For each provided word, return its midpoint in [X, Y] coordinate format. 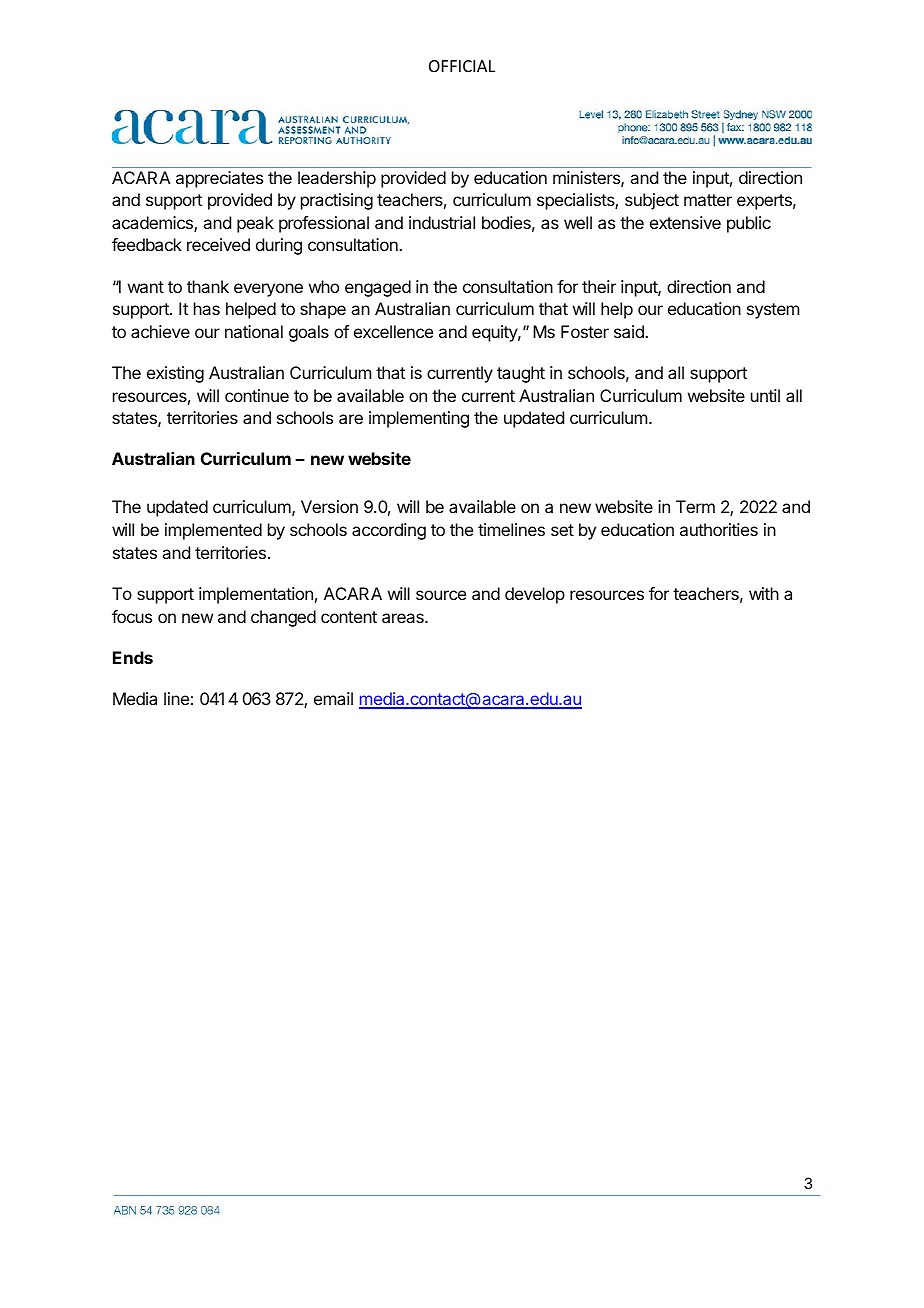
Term [695, 506]
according [389, 531]
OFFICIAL [462, 66]
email [333, 698]
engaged [378, 288]
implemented [213, 531]
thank [208, 286]
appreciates [219, 179]
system [773, 311]
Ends [133, 657]
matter [708, 200]
